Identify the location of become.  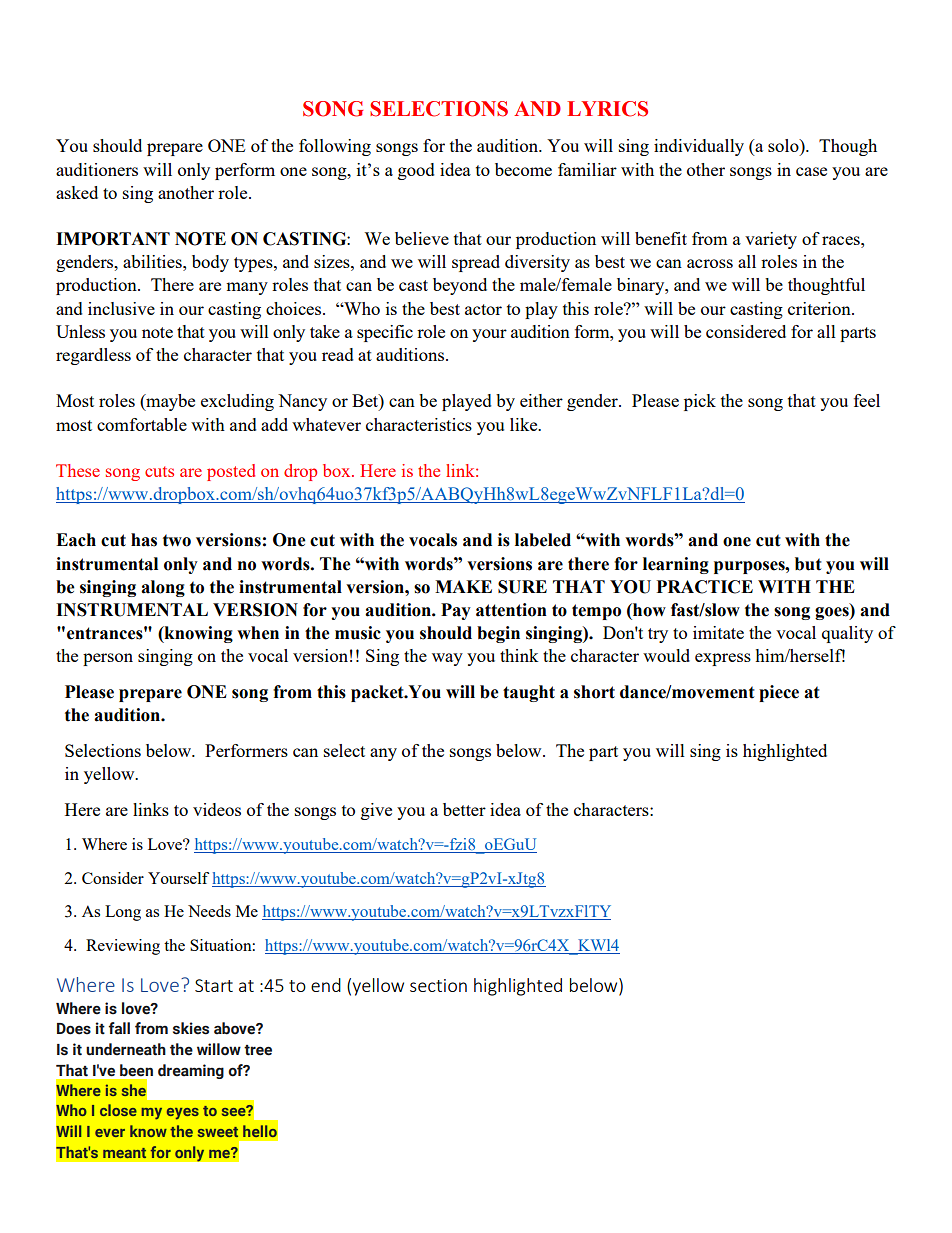
(523, 169).
